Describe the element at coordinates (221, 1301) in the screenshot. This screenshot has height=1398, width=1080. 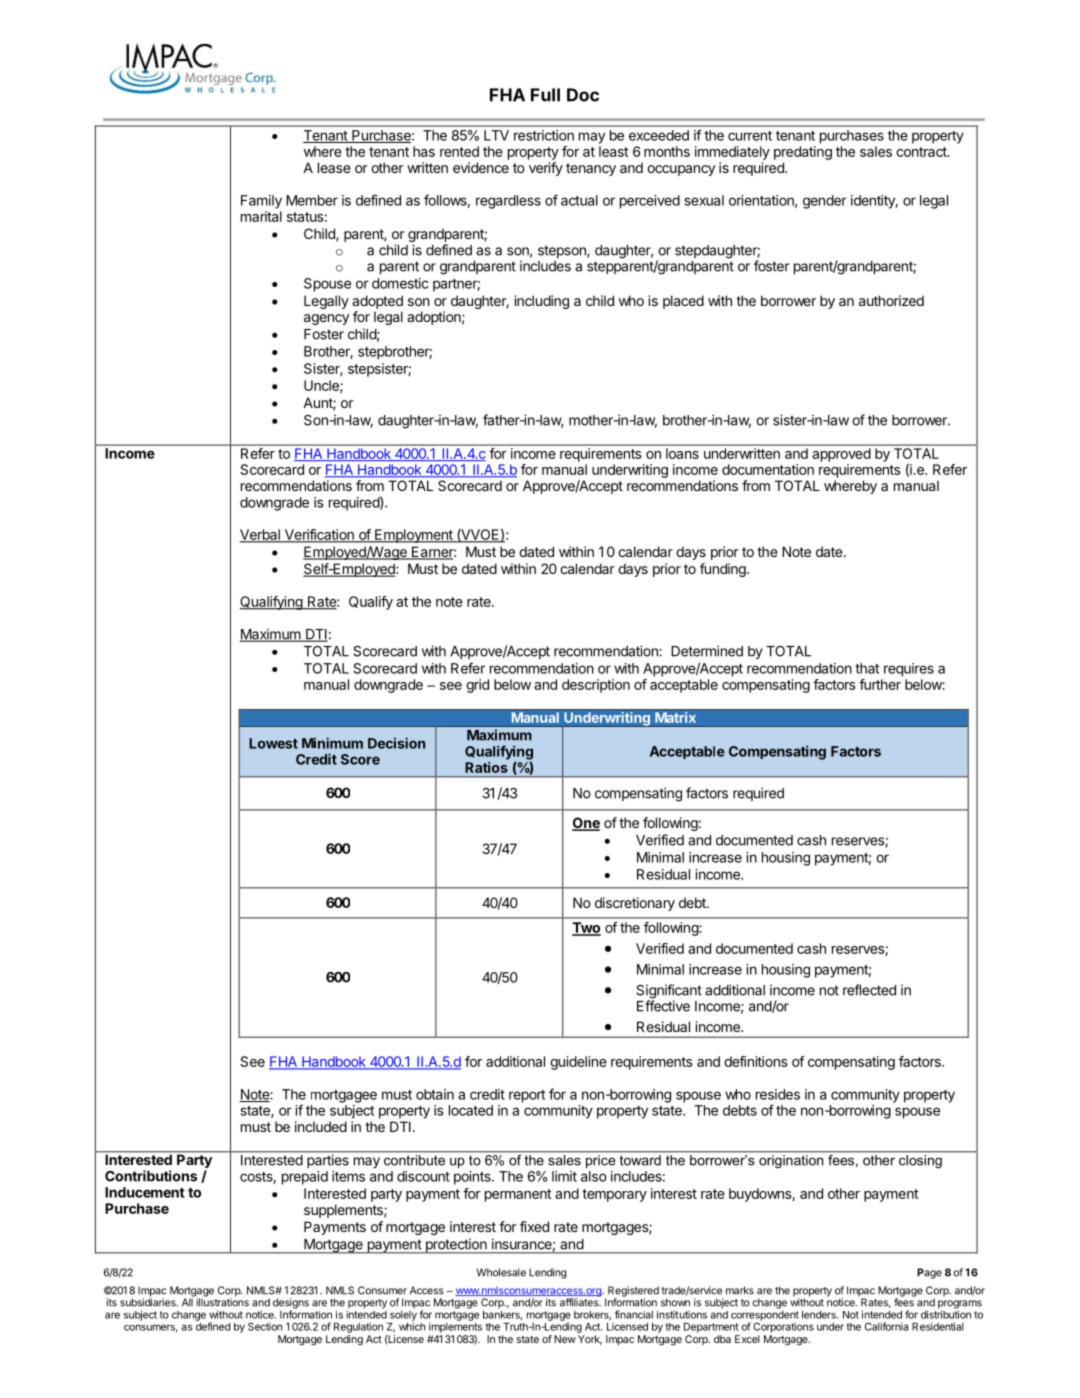
I see `illustrations` at that location.
